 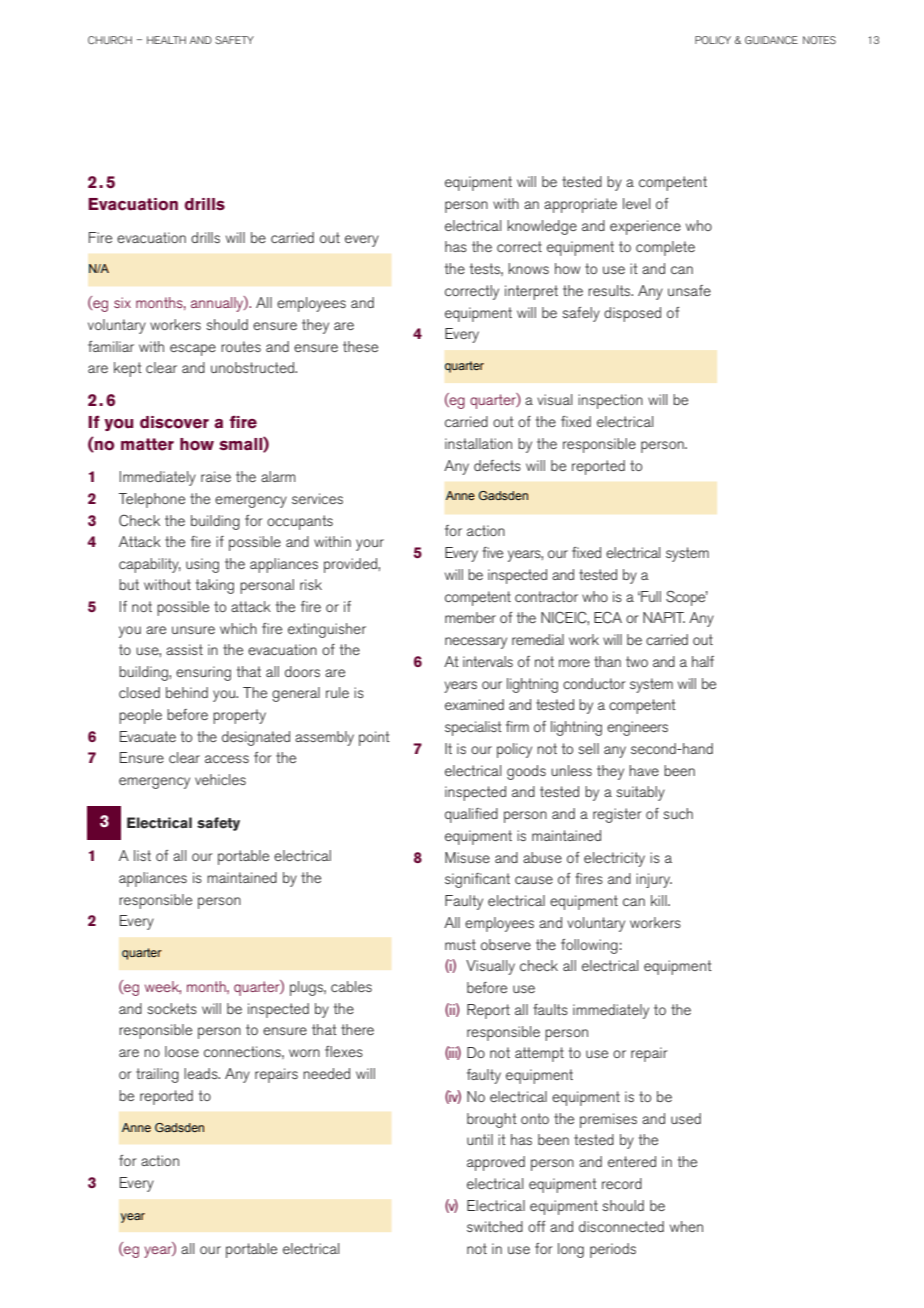 What do you see at coordinates (580, 205) in the image?
I see `appropriate` at bounding box center [580, 205].
